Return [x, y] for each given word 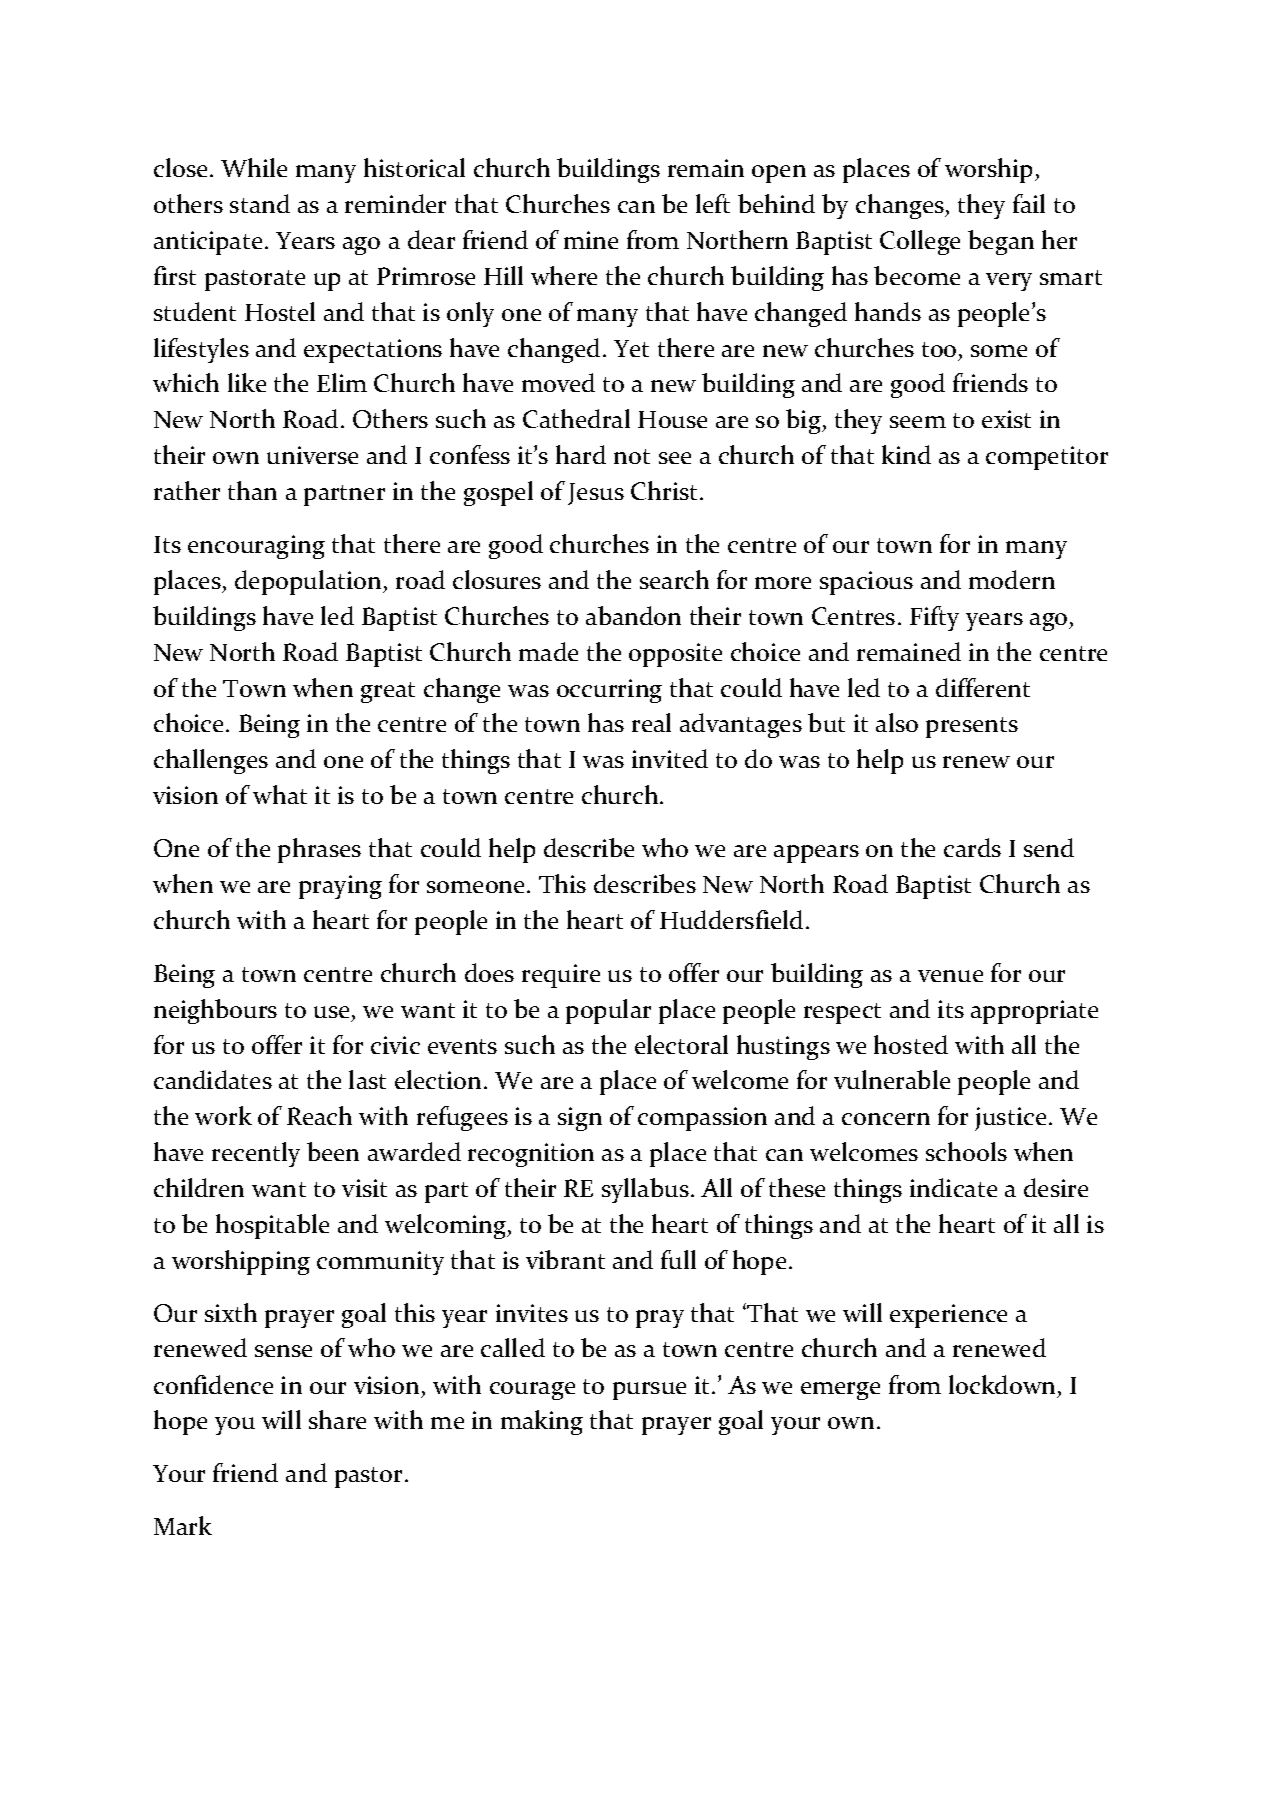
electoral [681, 1044]
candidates [213, 1079]
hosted [911, 1044]
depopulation [309, 582]
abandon [633, 615]
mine [591, 240]
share [337, 1419]
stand [260, 203]
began [1001, 242]
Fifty [934, 618]
